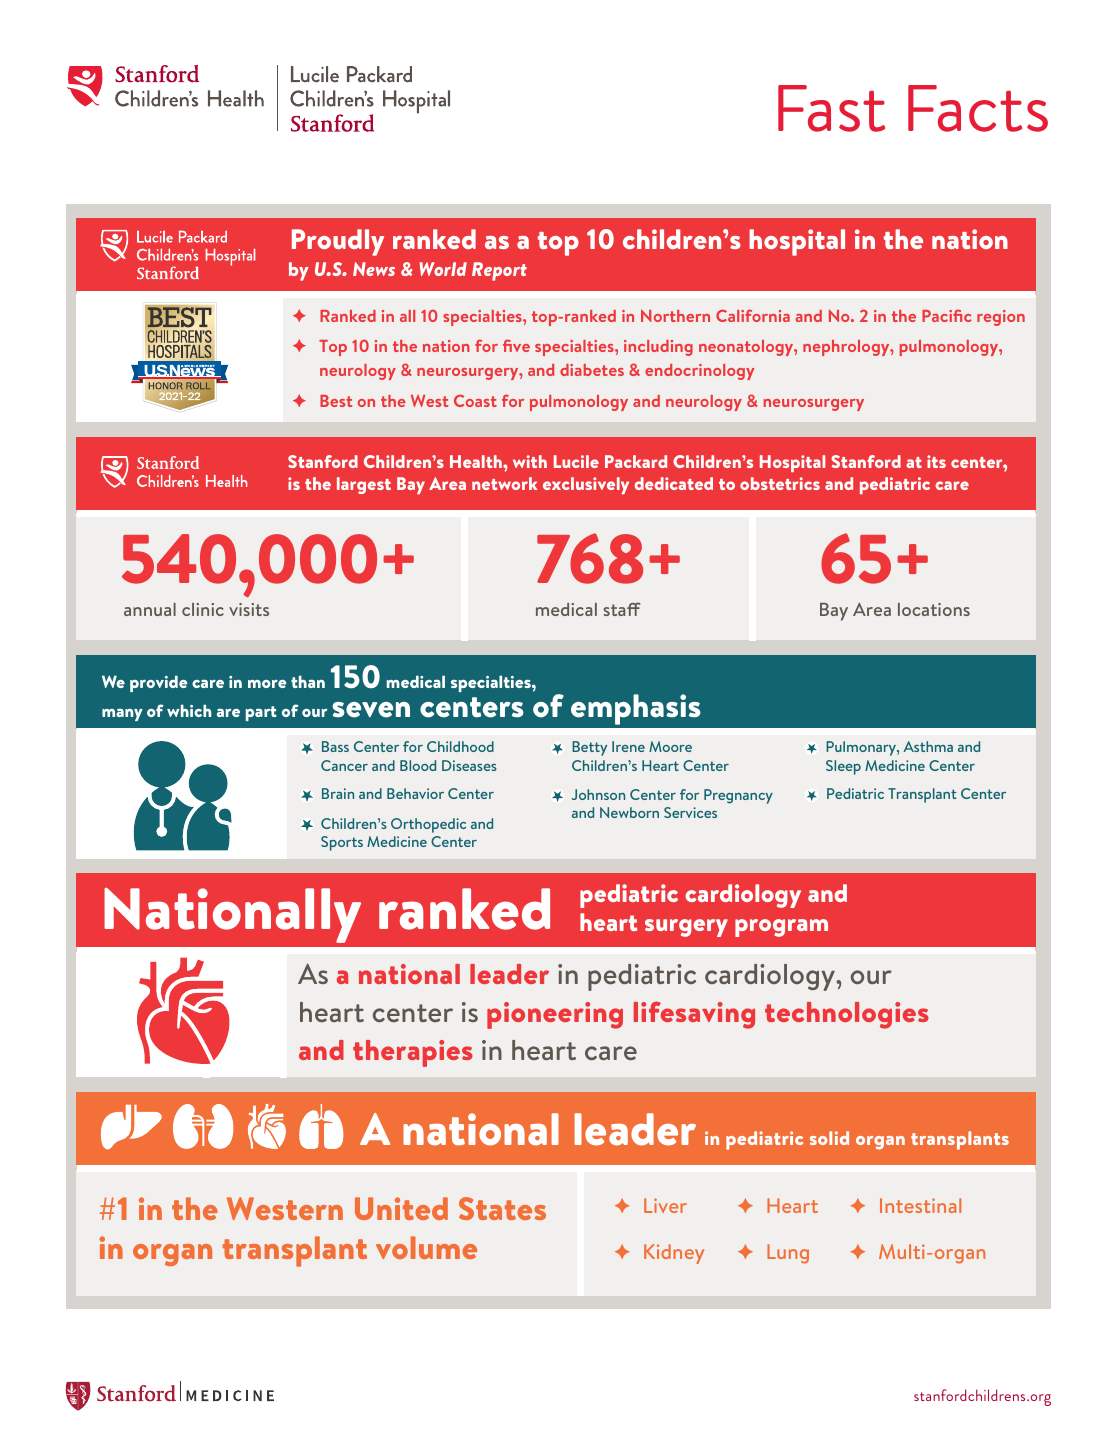  What do you see at coordinates (401, 1208) in the page?
I see `United` at bounding box center [401, 1208].
